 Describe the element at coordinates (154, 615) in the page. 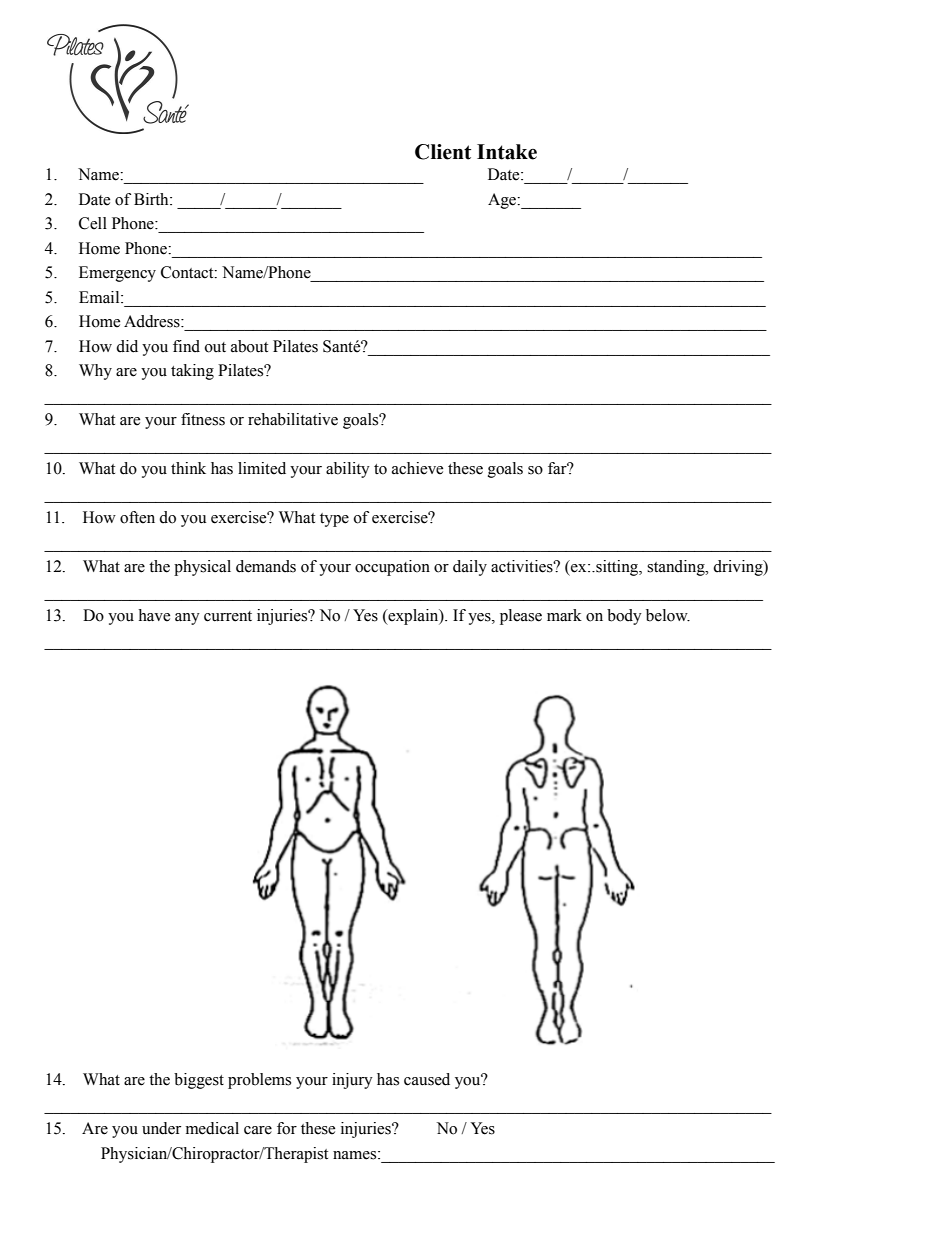

I see `have` at that location.
